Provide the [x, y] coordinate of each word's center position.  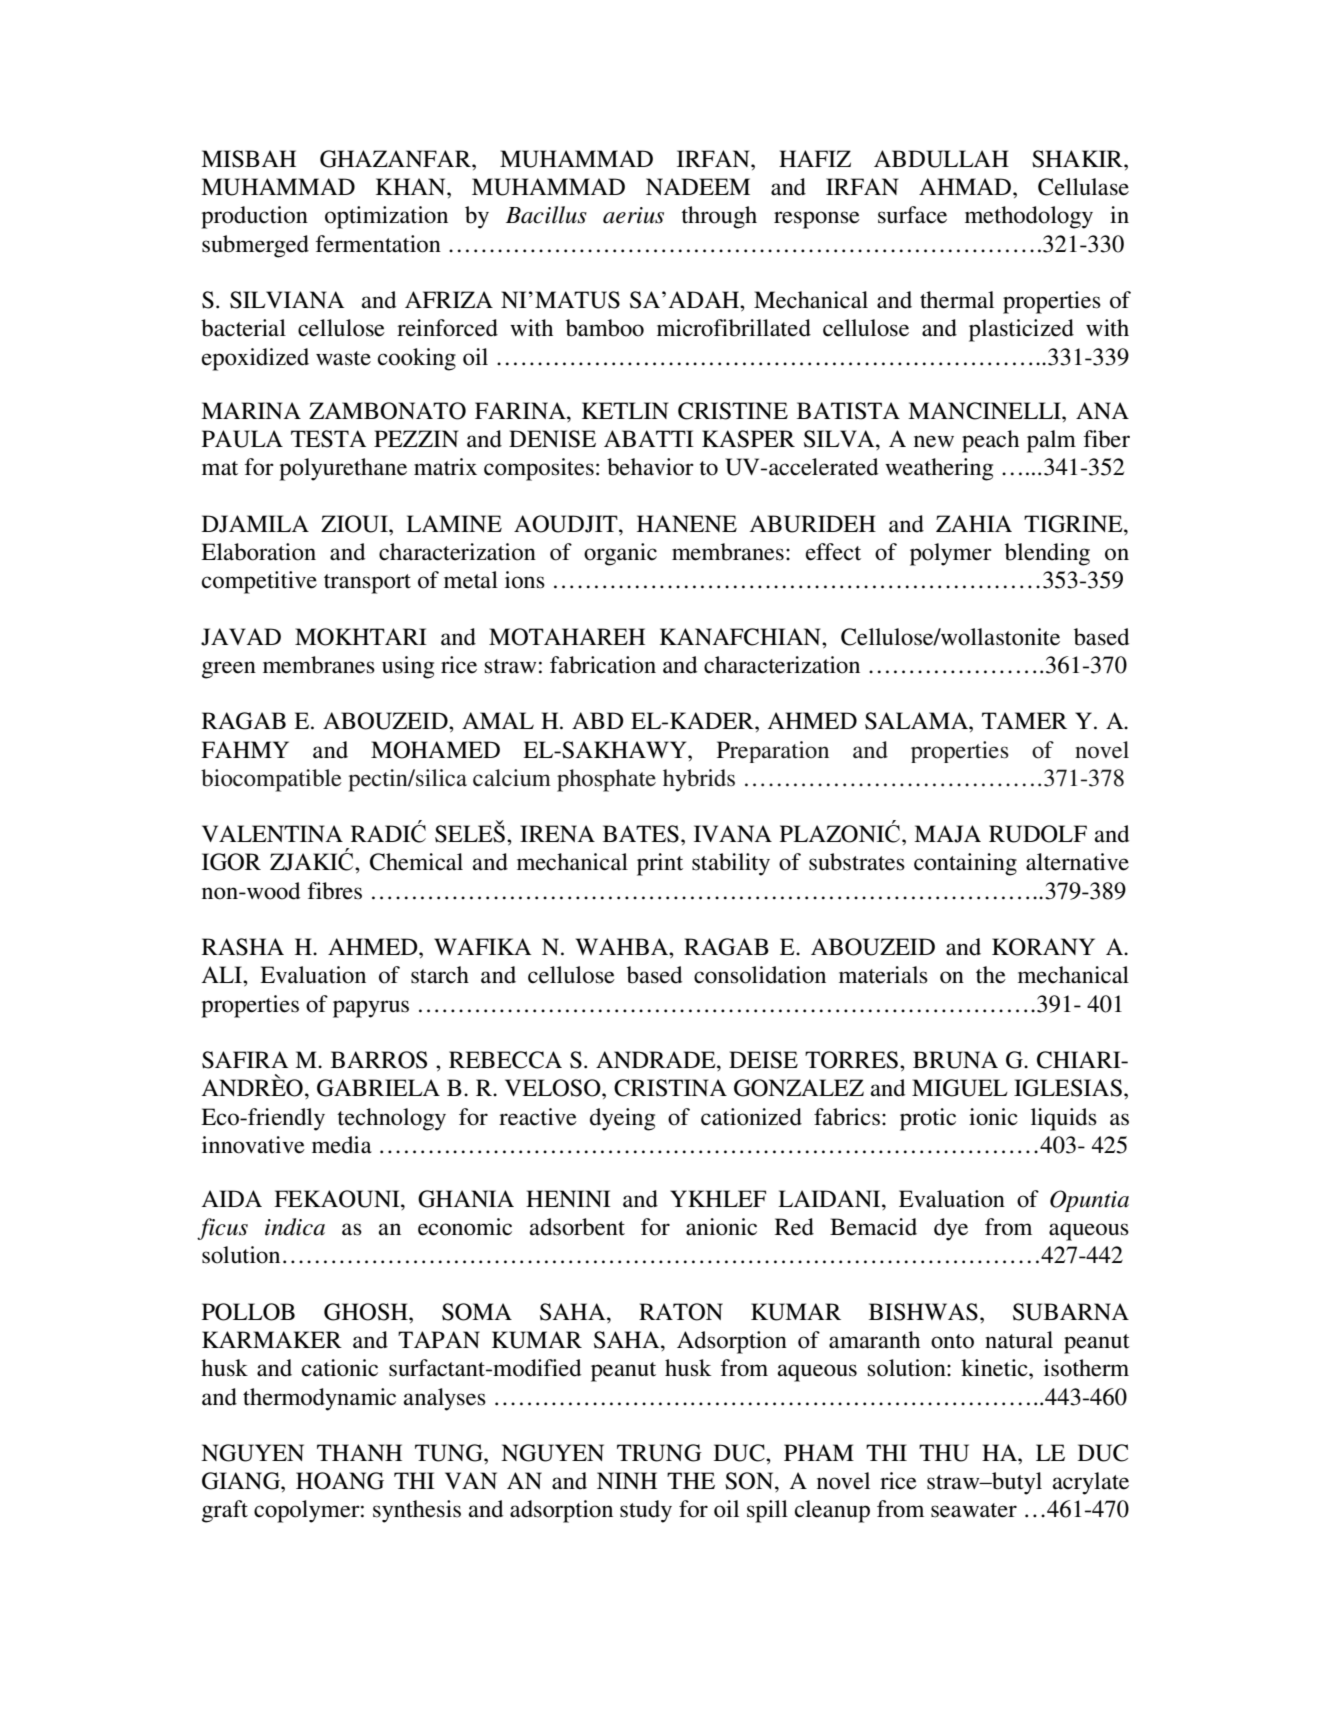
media [342, 1145]
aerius [633, 215]
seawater [974, 1510]
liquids [1064, 1119]
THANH [359, 1452]
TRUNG [659, 1453]
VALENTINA [272, 833]
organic [620, 554]
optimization [386, 217]
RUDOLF [1038, 834]
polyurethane [343, 469]
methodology [1029, 217]
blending [1047, 554]
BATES [641, 834]
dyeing [622, 1119]
